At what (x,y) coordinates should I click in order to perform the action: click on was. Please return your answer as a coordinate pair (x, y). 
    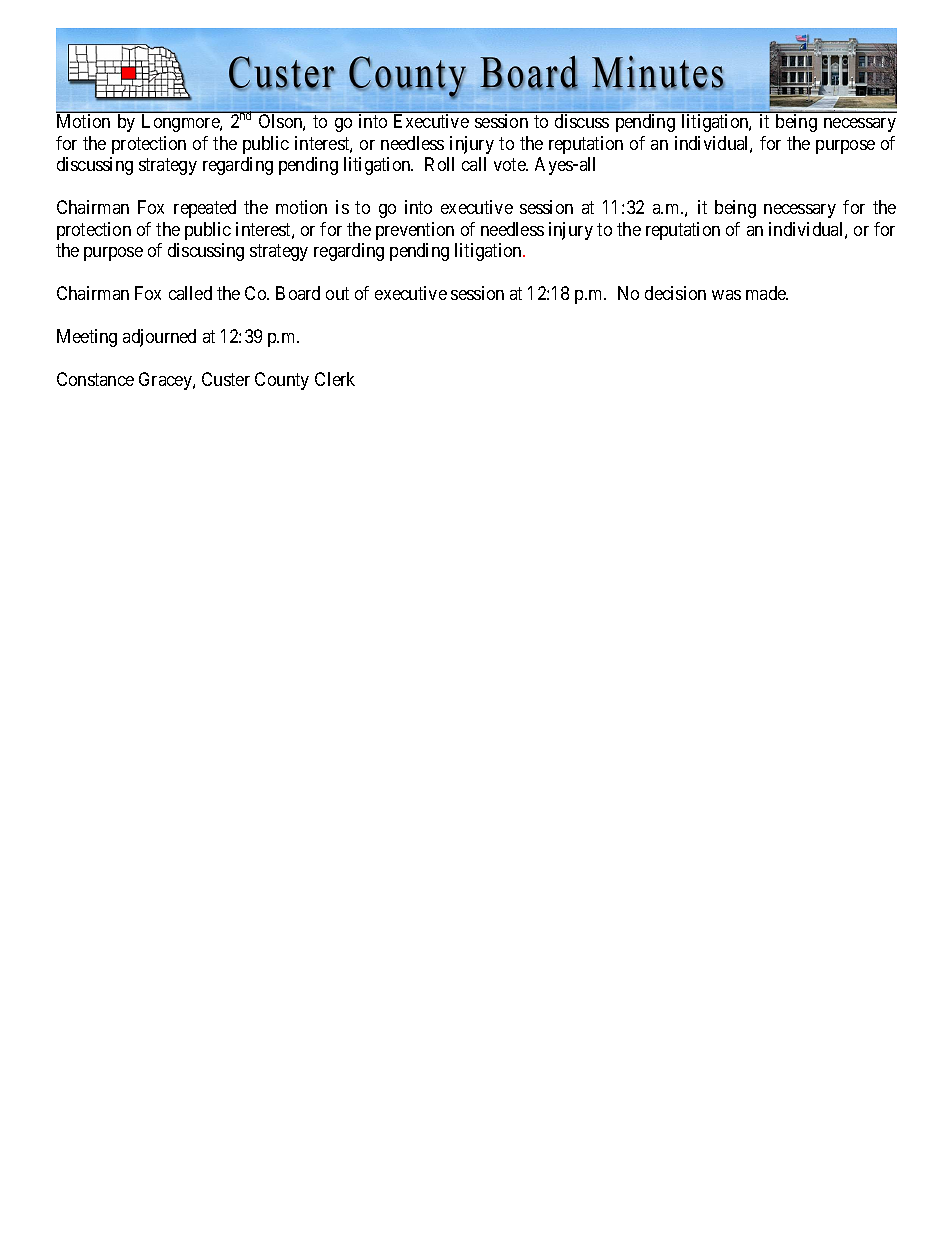
    Looking at the image, I should click on (726, 295).
